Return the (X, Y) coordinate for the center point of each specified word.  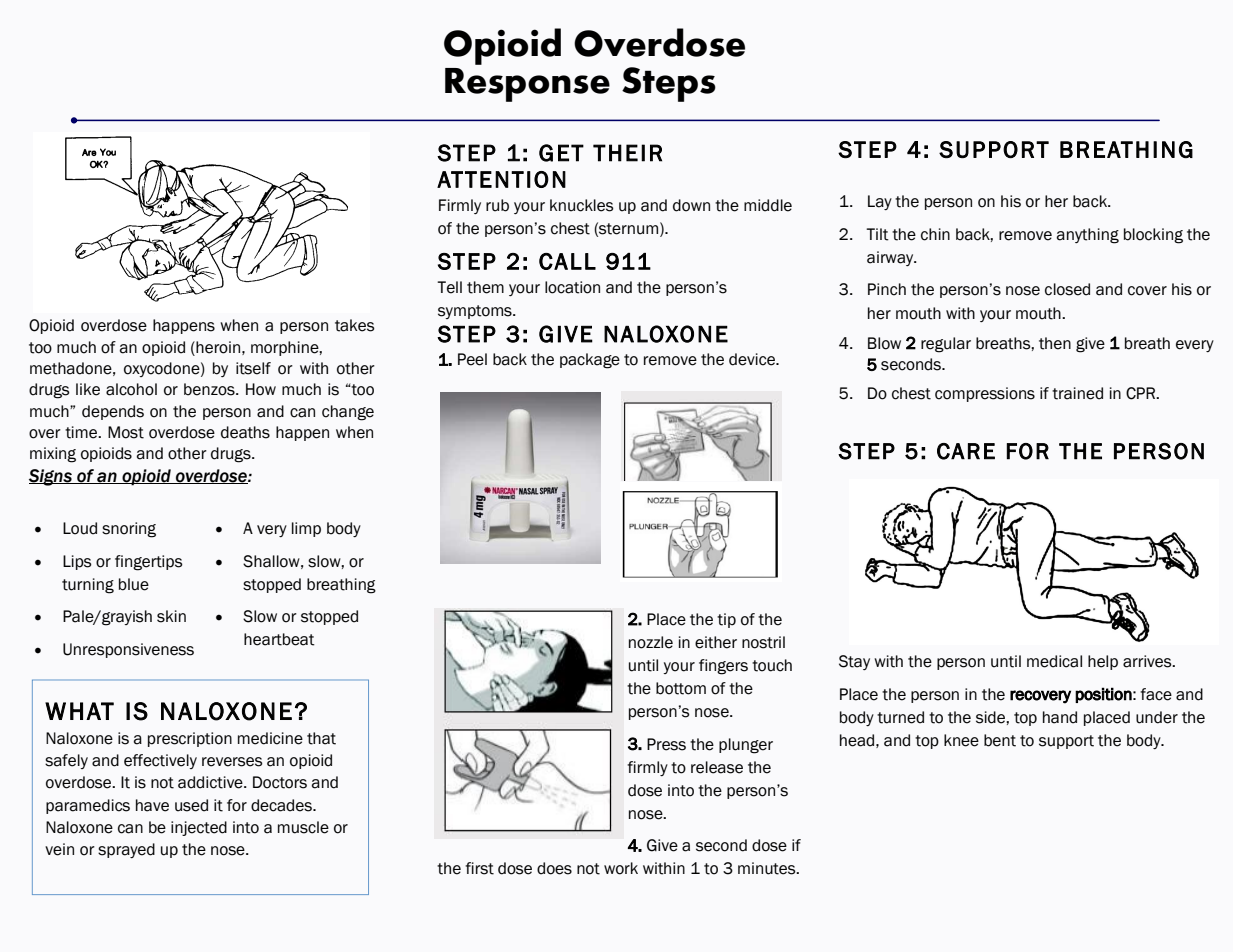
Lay (880, 202)
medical (1054, 661)
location (572, 287)
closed (1067, 289)
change (348, 413)
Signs (51, 477)
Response (527, 85)
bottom (681, 688)
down (691, 205)
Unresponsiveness (128, 650)
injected (199, 828)
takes (355, 325)
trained (1077, 393)
